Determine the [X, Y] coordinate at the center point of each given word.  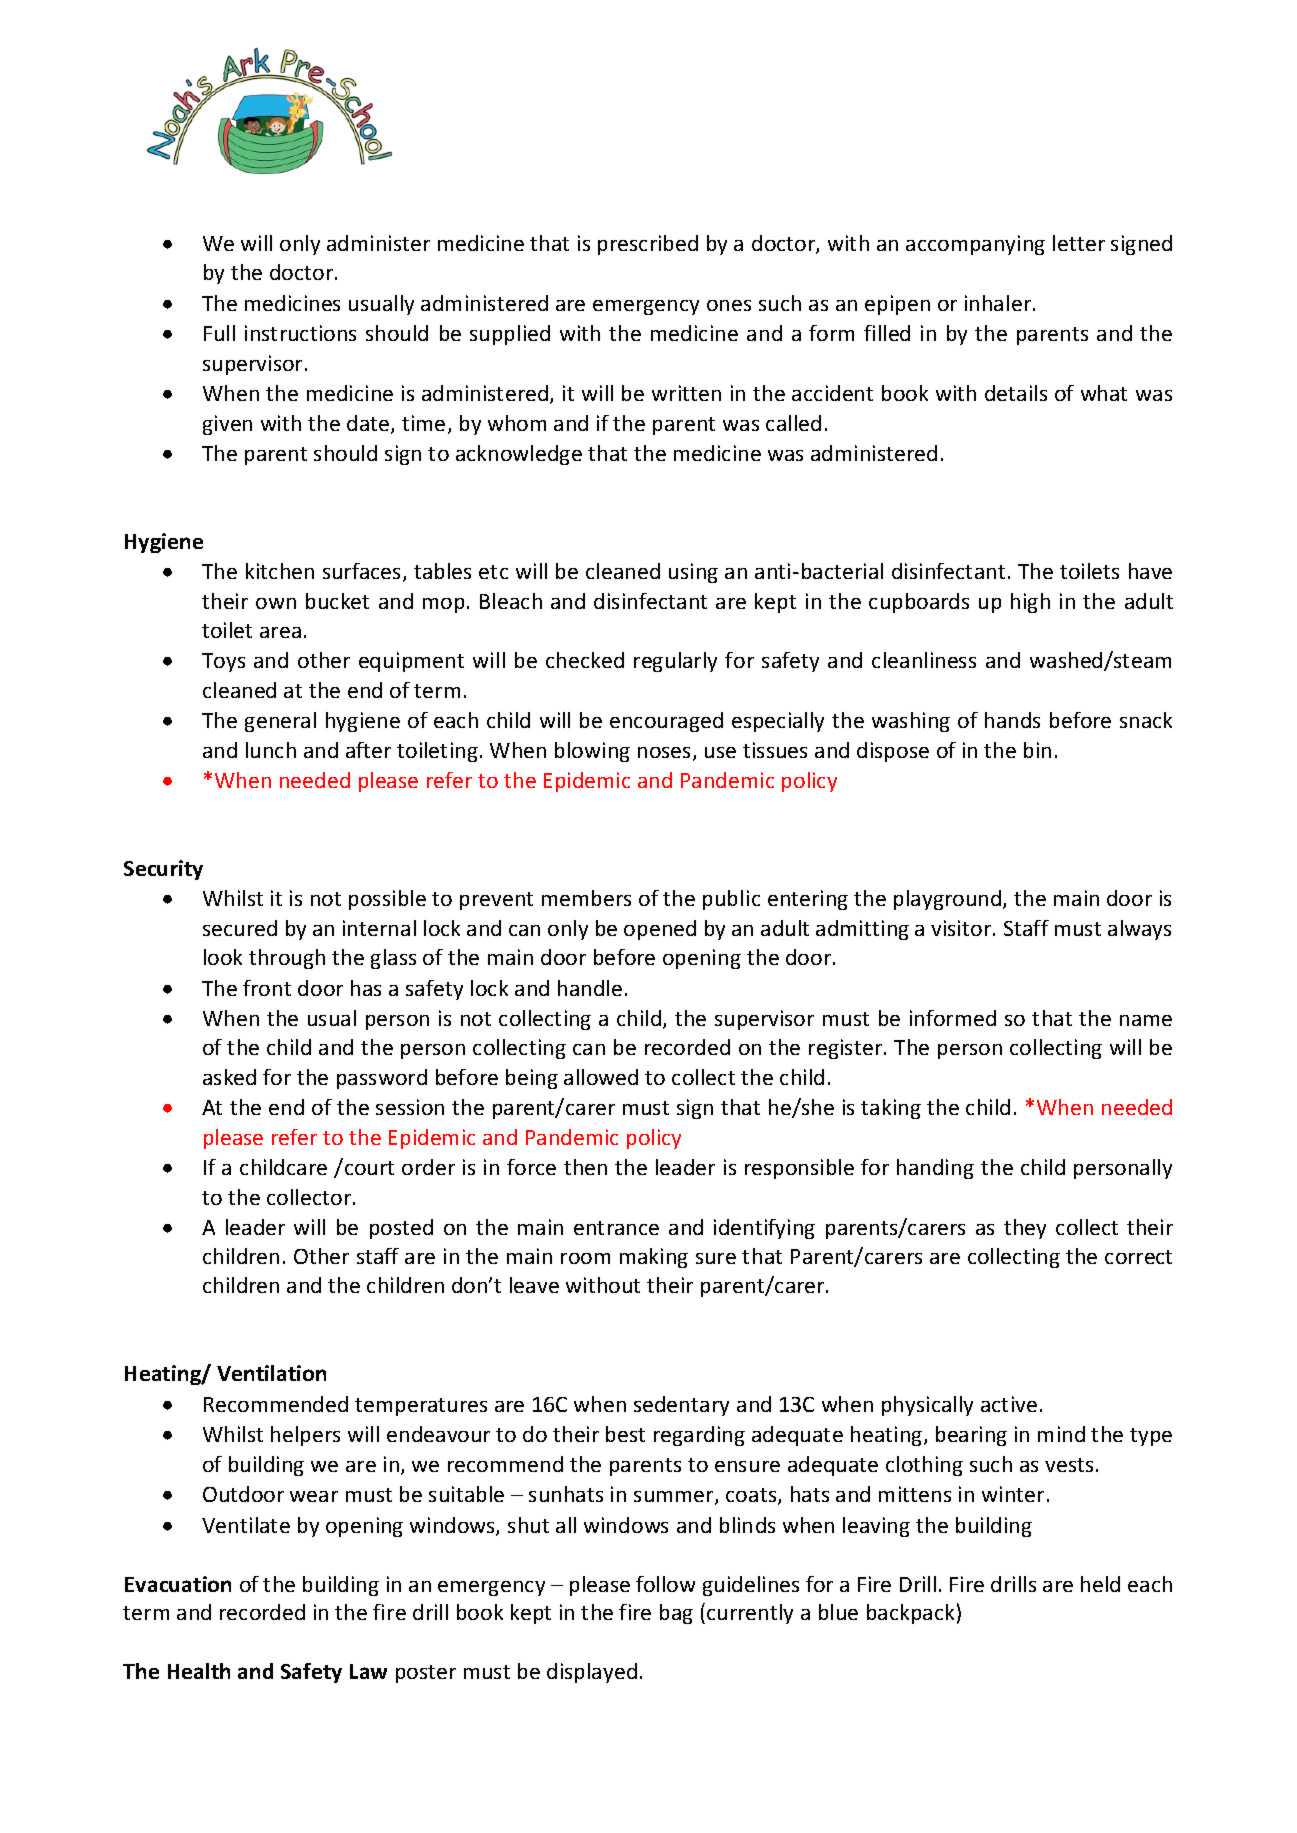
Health [199, 1671]
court [369, 1168]
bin [1037, 750]
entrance [616, 1228]
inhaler [999, 303]
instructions [300, 333]
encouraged [666, 722]
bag [676, 1614]
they [1025, 1229]
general [280, 722]
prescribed [648, 245]
